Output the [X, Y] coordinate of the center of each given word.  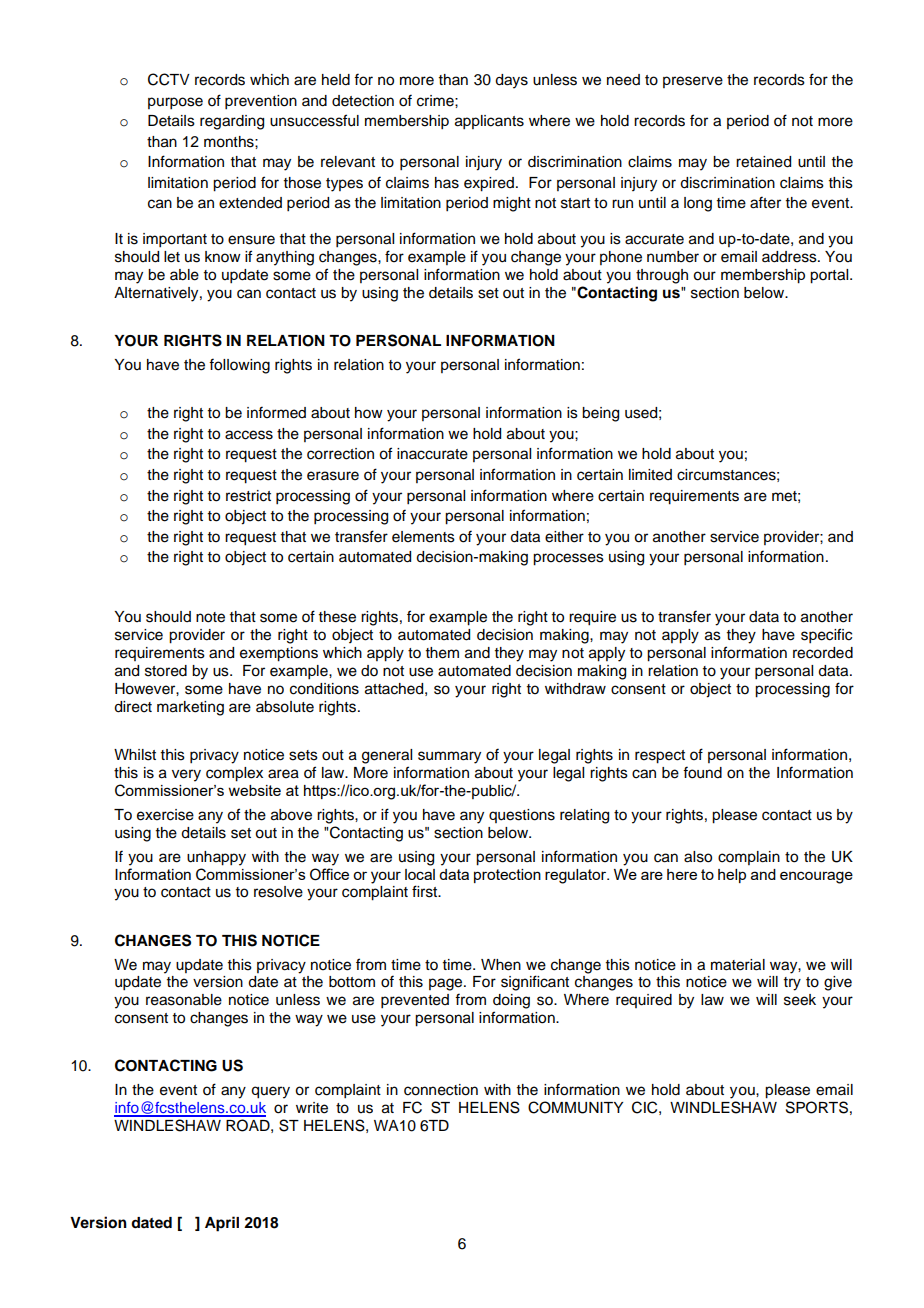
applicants [489, 122]
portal [830, 276]
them [442, 653]
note [210, 617]
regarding [232, 122]
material [738, 965]
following [239, 366]
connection [441, 1090]
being [600, 414]
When [501, 965]
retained [763, 162]
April [222, 1224]
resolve [278, 892]
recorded [823, 653]
